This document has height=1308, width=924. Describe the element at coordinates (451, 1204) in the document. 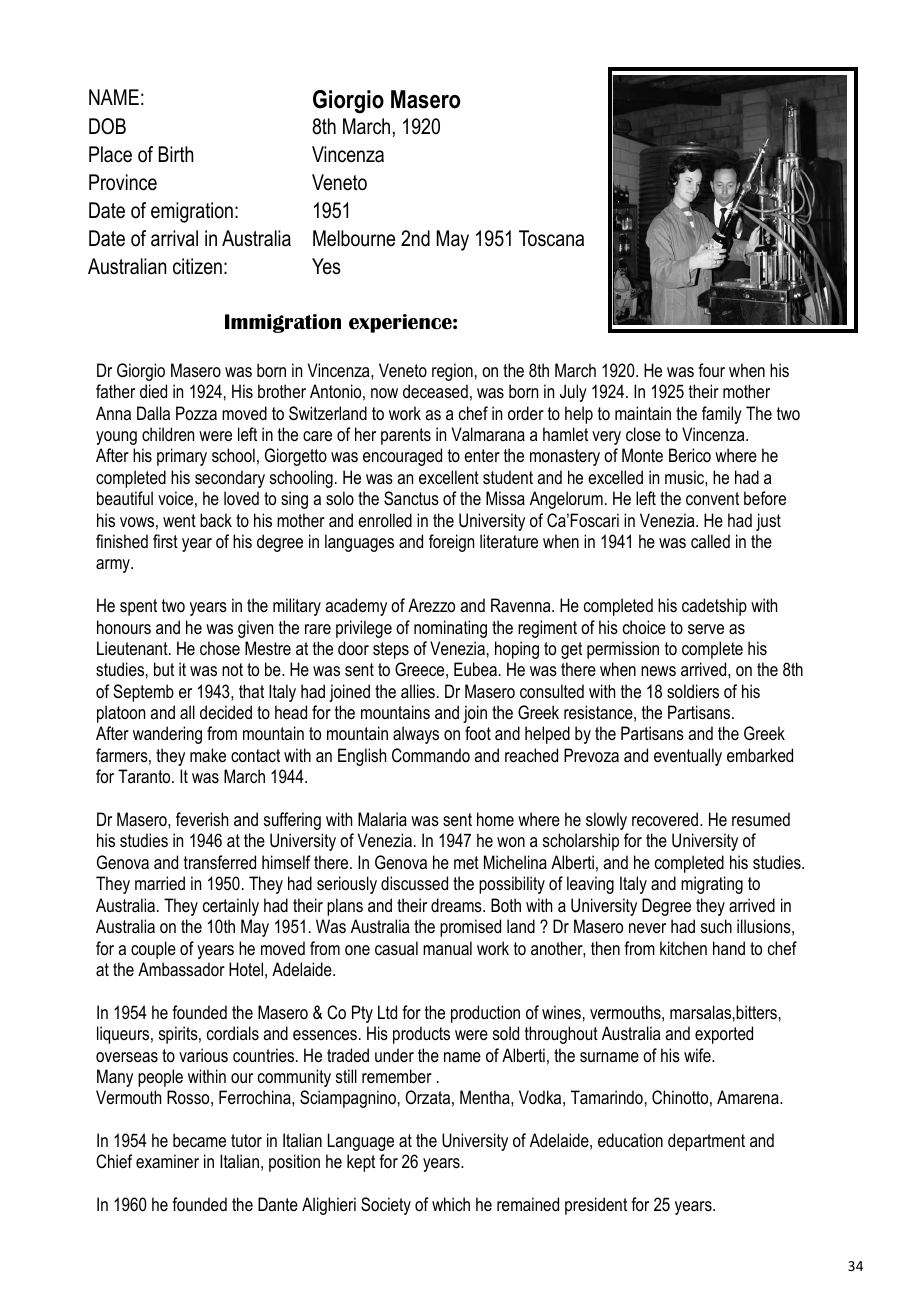

I see `which` at that location.
